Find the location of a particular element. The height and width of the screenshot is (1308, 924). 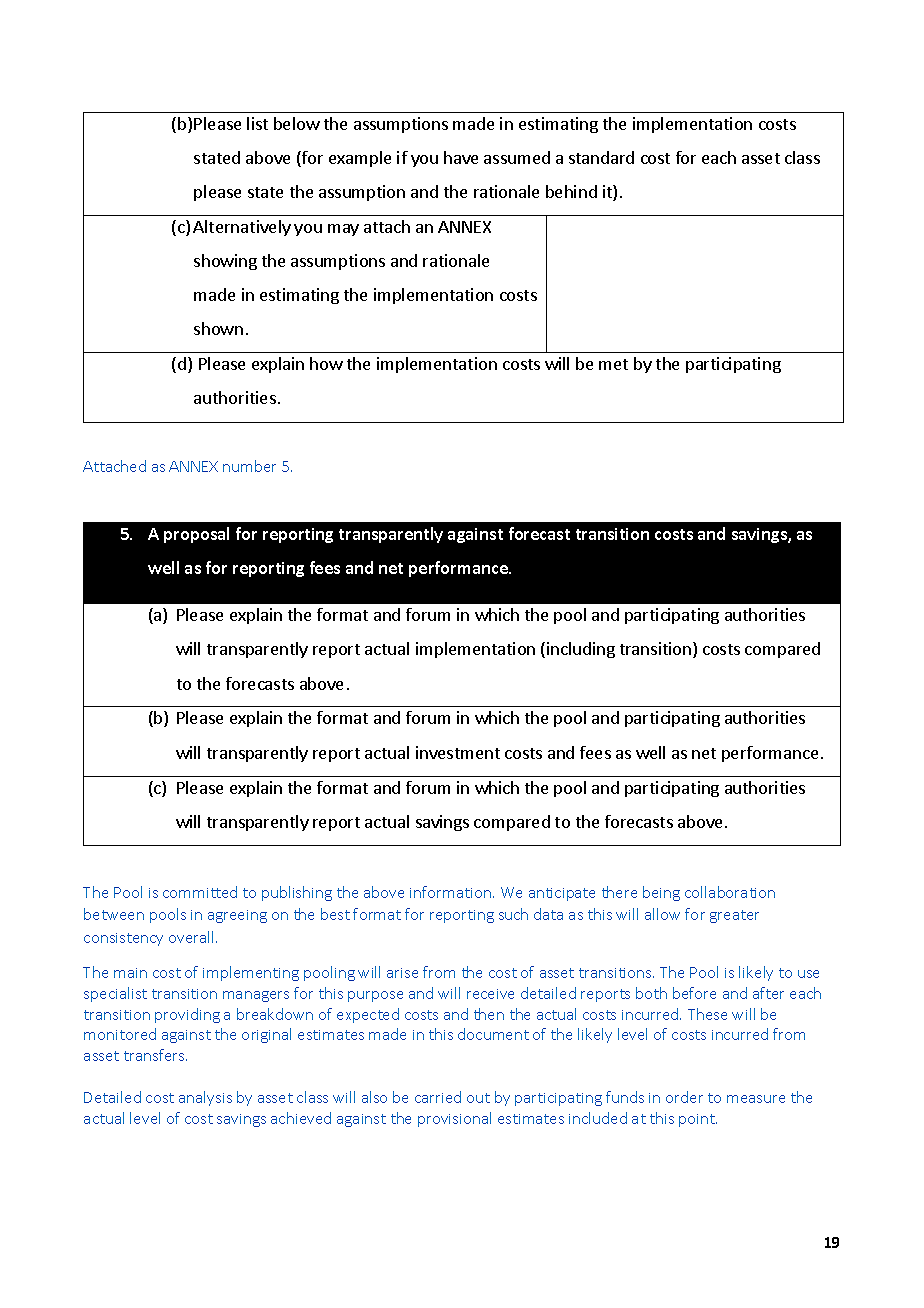

analysis is located at coordinates (205, 1098).
